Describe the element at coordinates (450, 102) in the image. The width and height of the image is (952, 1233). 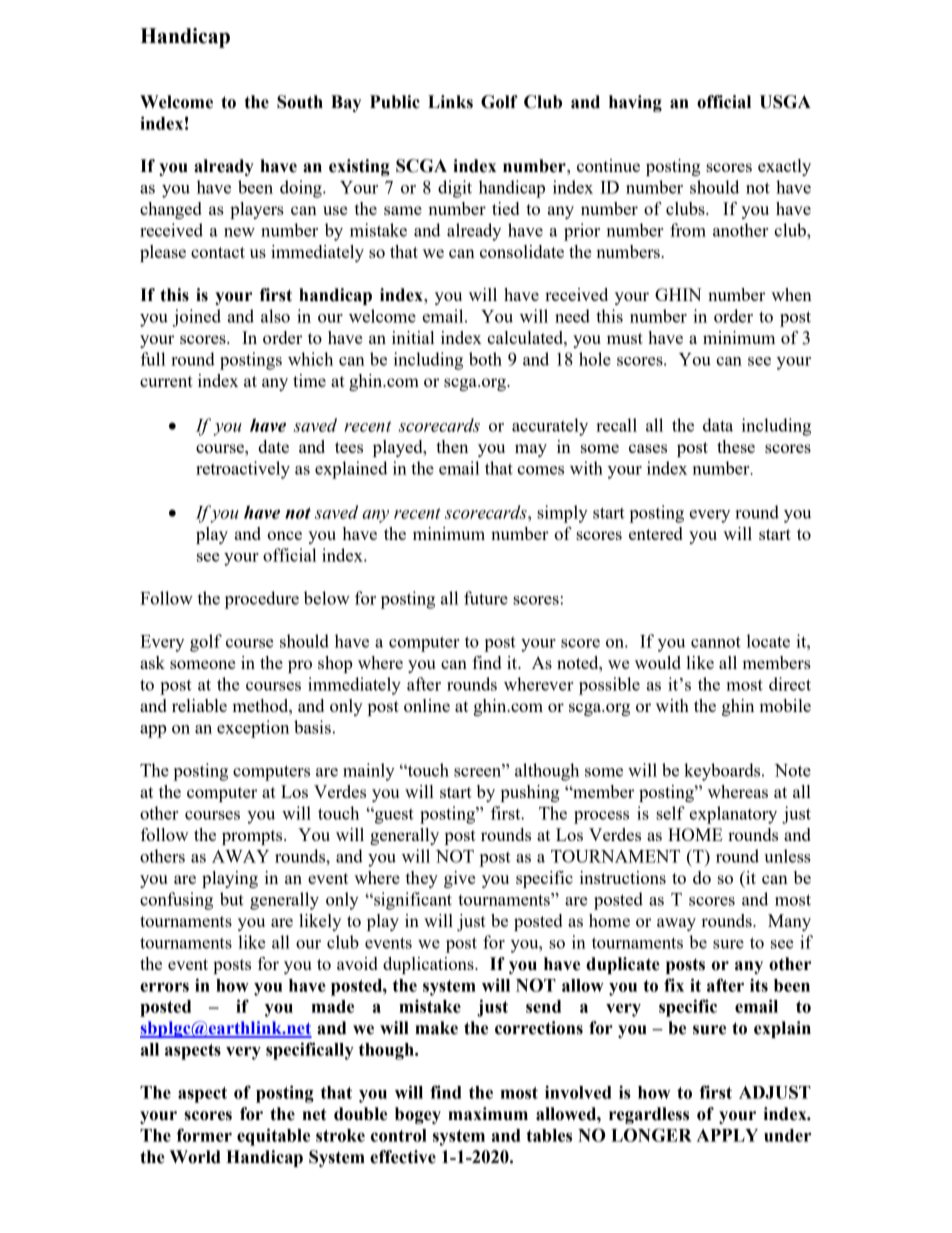
I see `Links` at that location.
